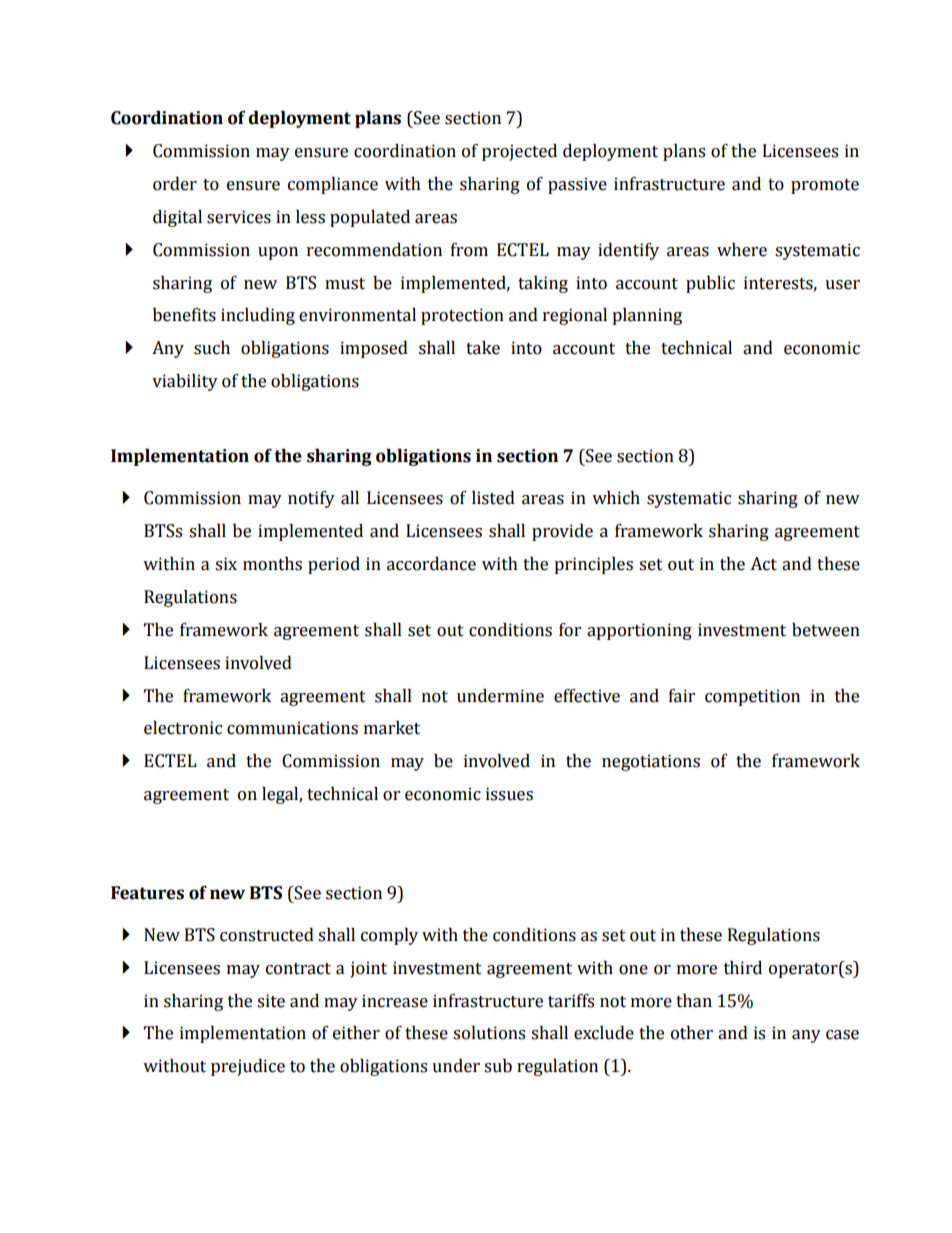 This document has height=1233, width=952. Describe the element at coordinates (509, 794) in the document. I see `issues` at that location.
